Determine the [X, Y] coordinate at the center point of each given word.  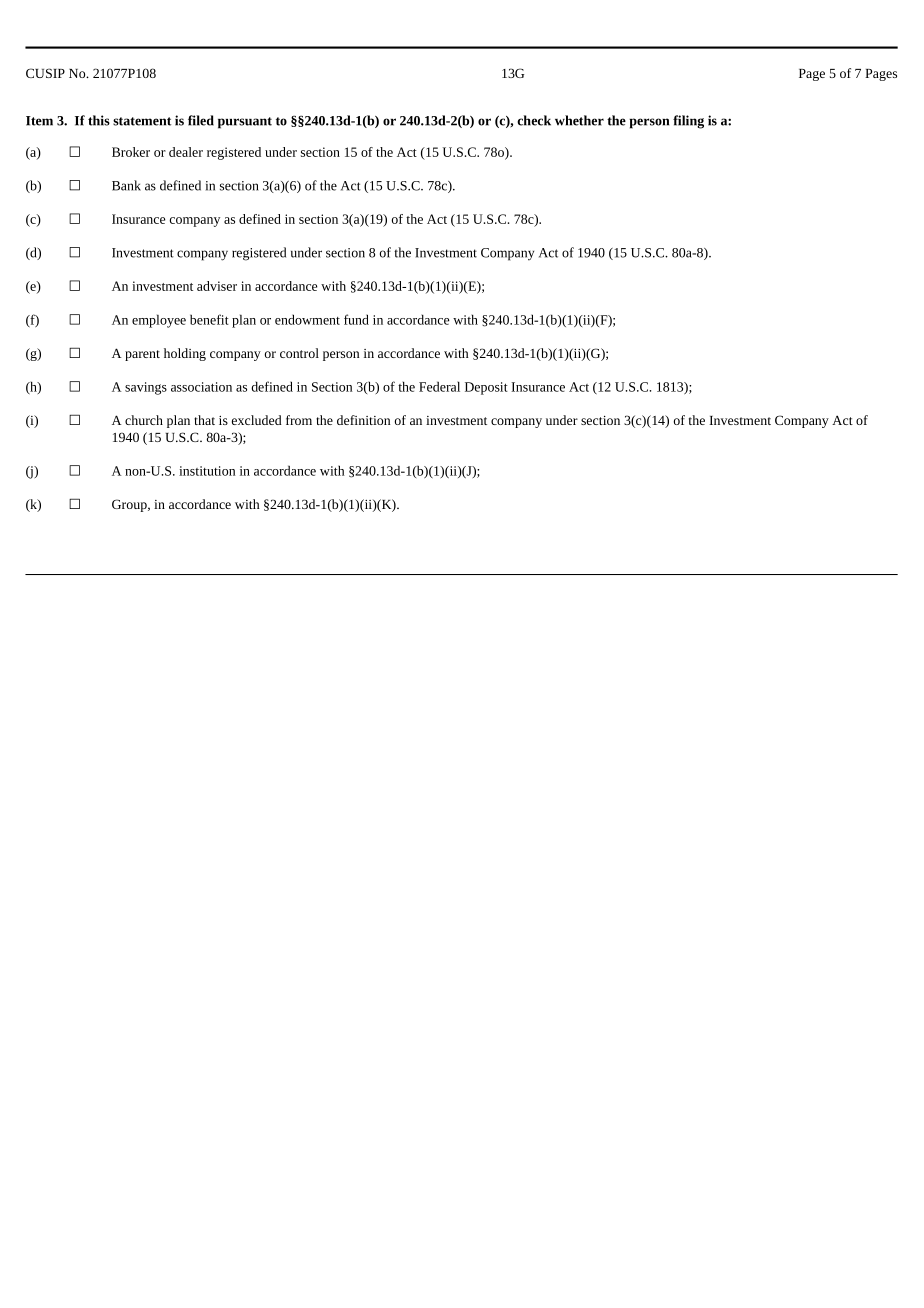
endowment [307, 319]
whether [579, 120]
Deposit [486, 388]
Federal [439, 386]
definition [363, 420]
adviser [217, 286]
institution [207, 471]
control [299, 353]
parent [142, 355]
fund [356, 319]
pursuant [245, 123]
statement [142, 121]
